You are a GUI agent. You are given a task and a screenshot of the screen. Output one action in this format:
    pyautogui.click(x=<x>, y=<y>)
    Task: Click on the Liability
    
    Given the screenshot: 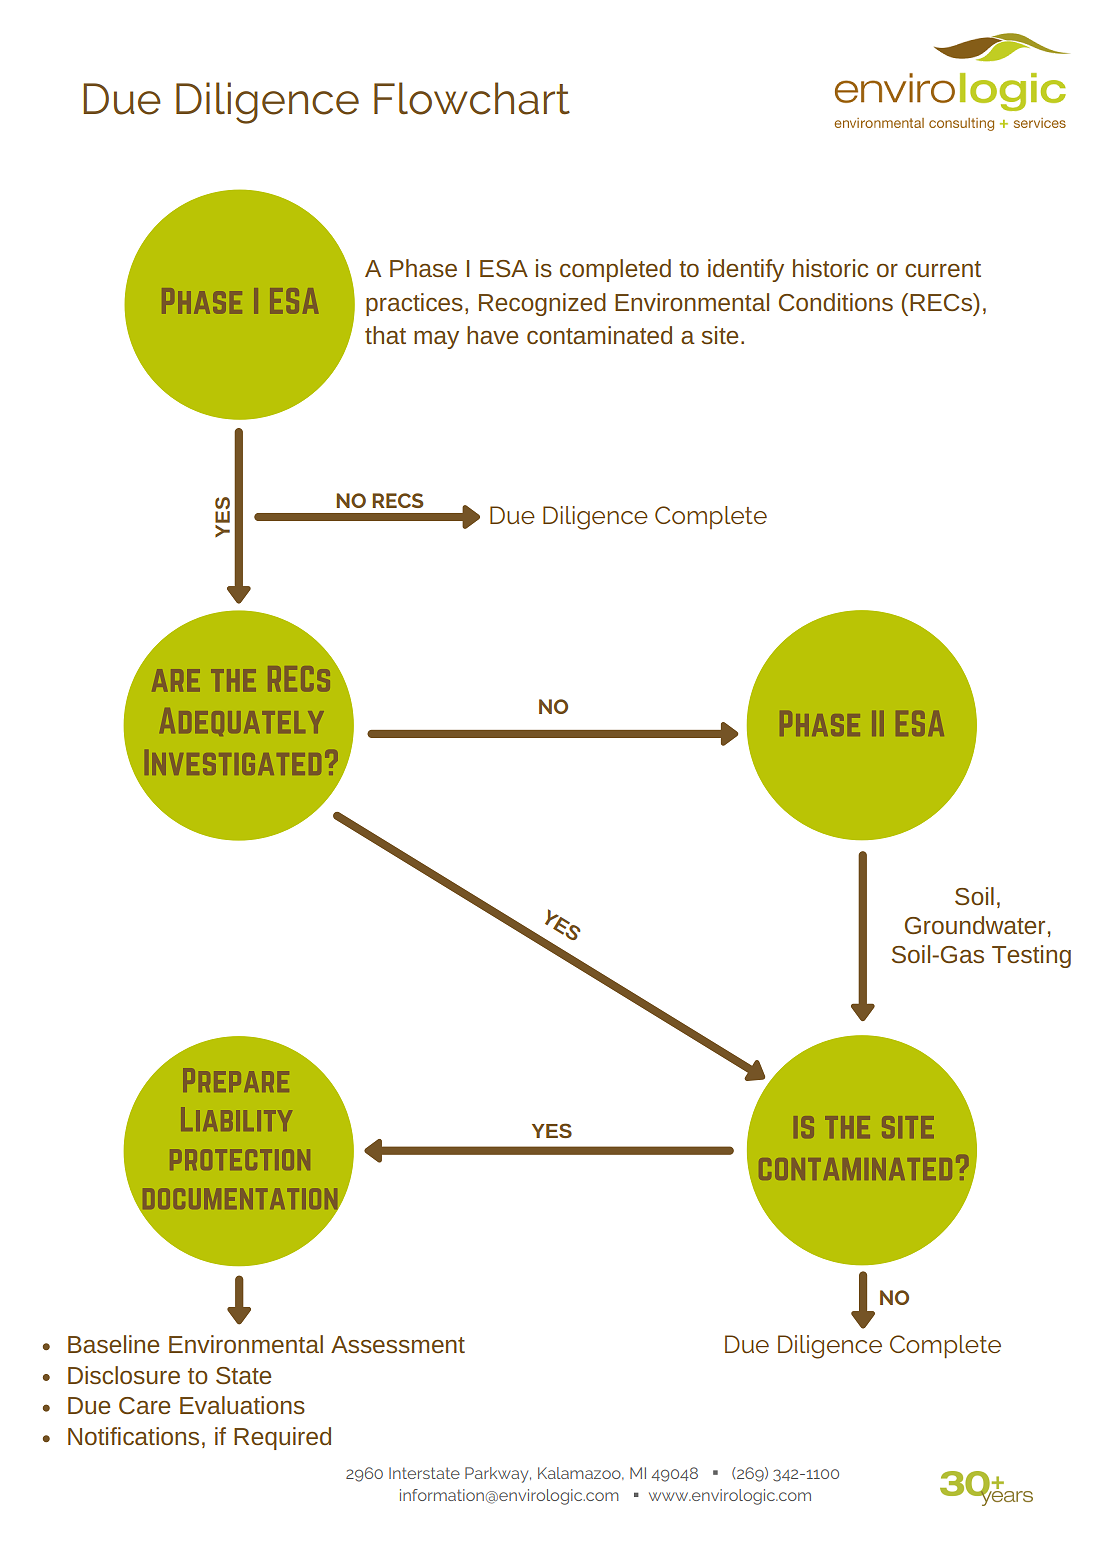 What is the action you would take?
    pyautogui.click(x=236, y=1119)
